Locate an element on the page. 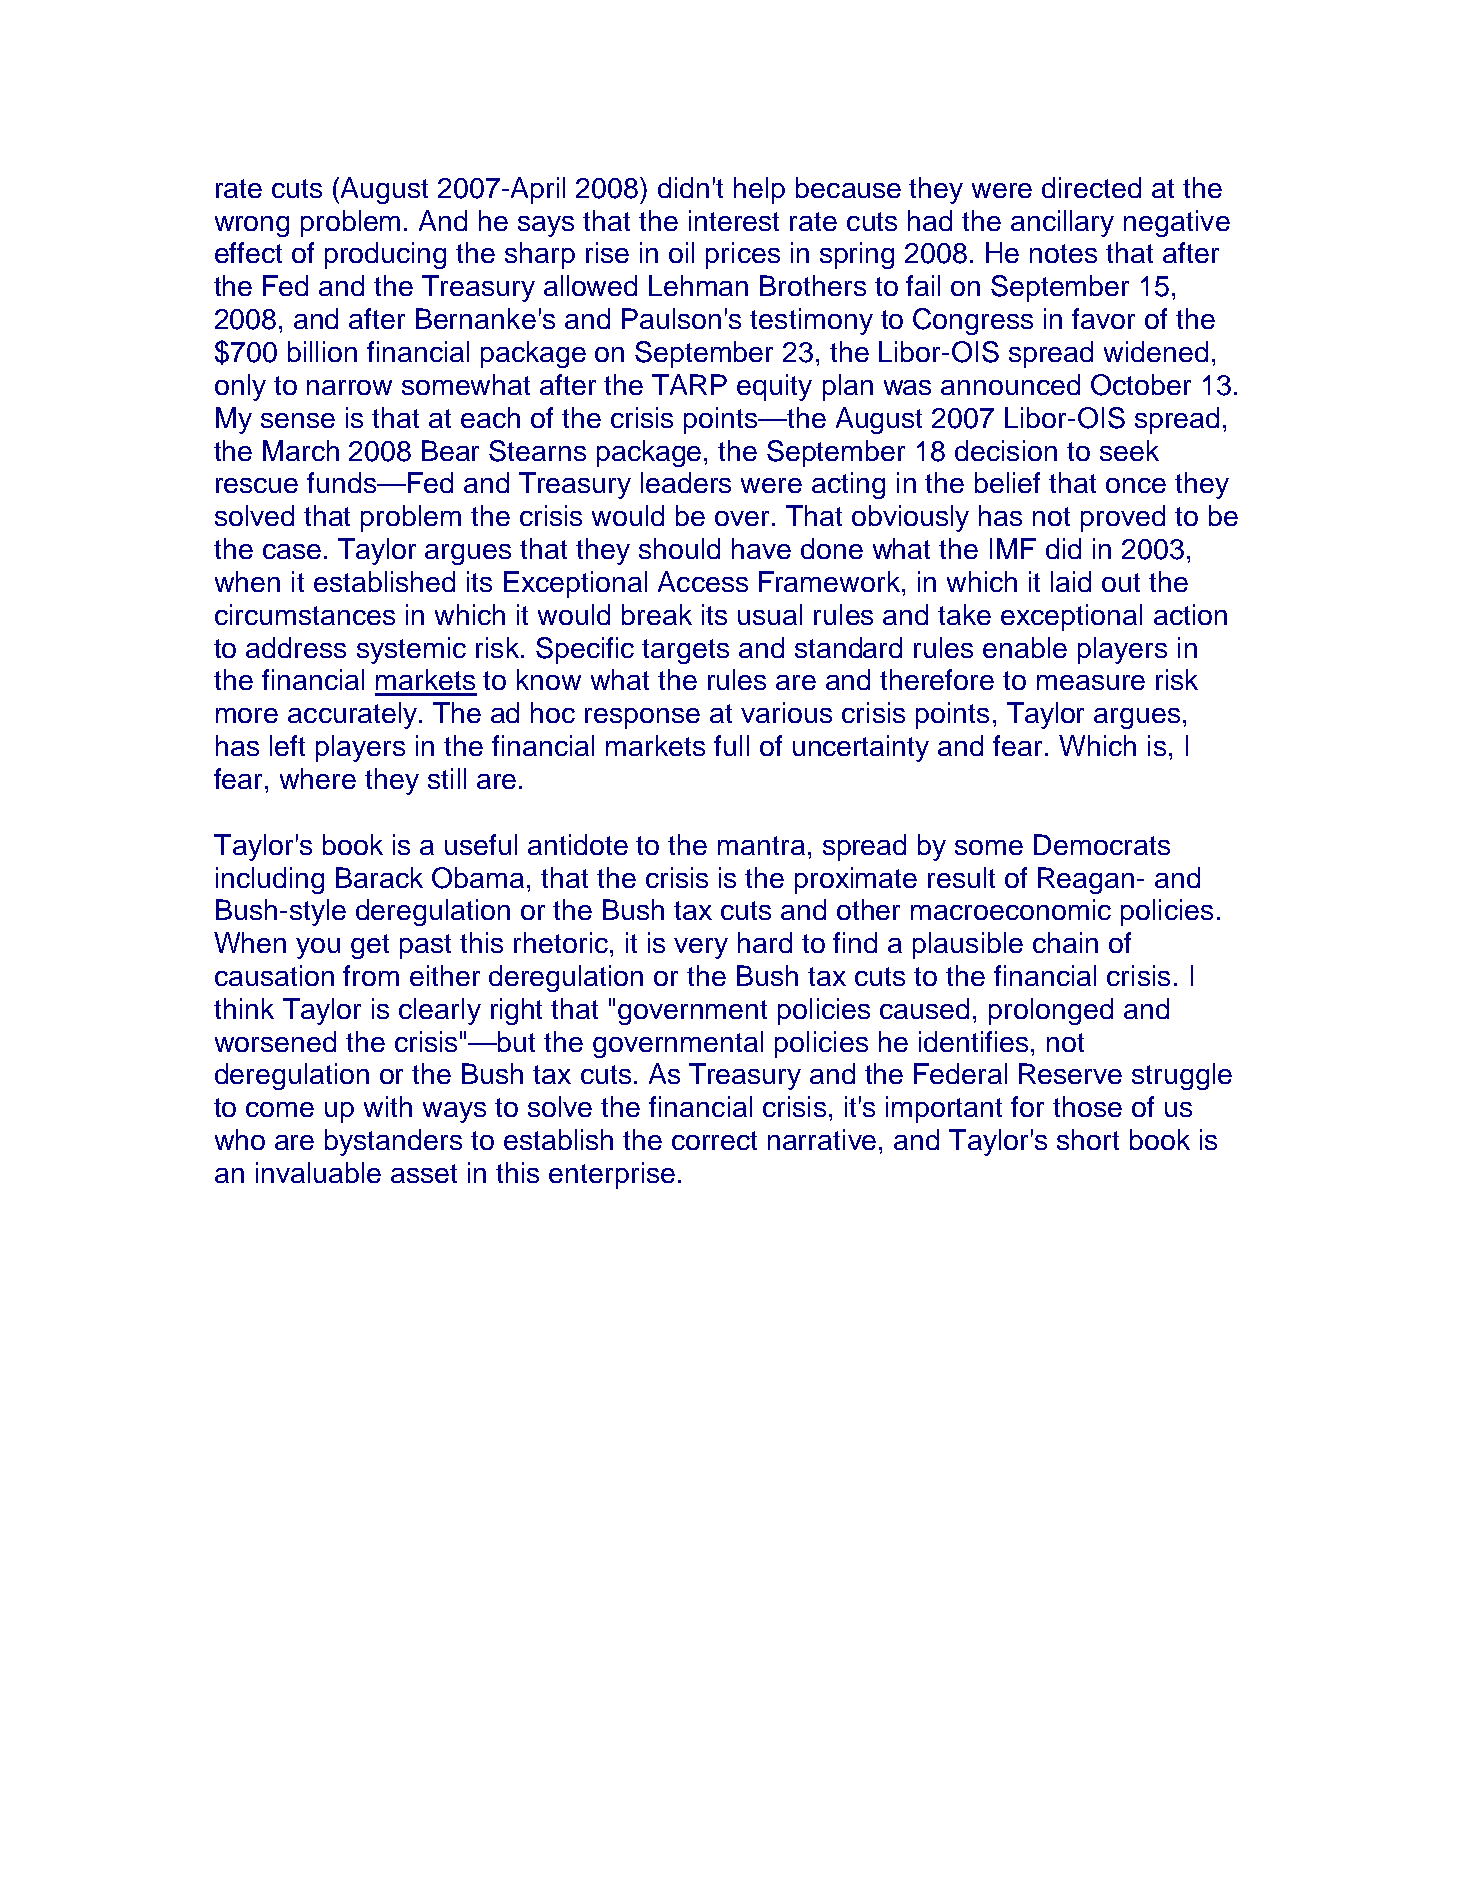 The width and height of the document is (1457, 1885). short is located at coordinates (1088, 1139).
